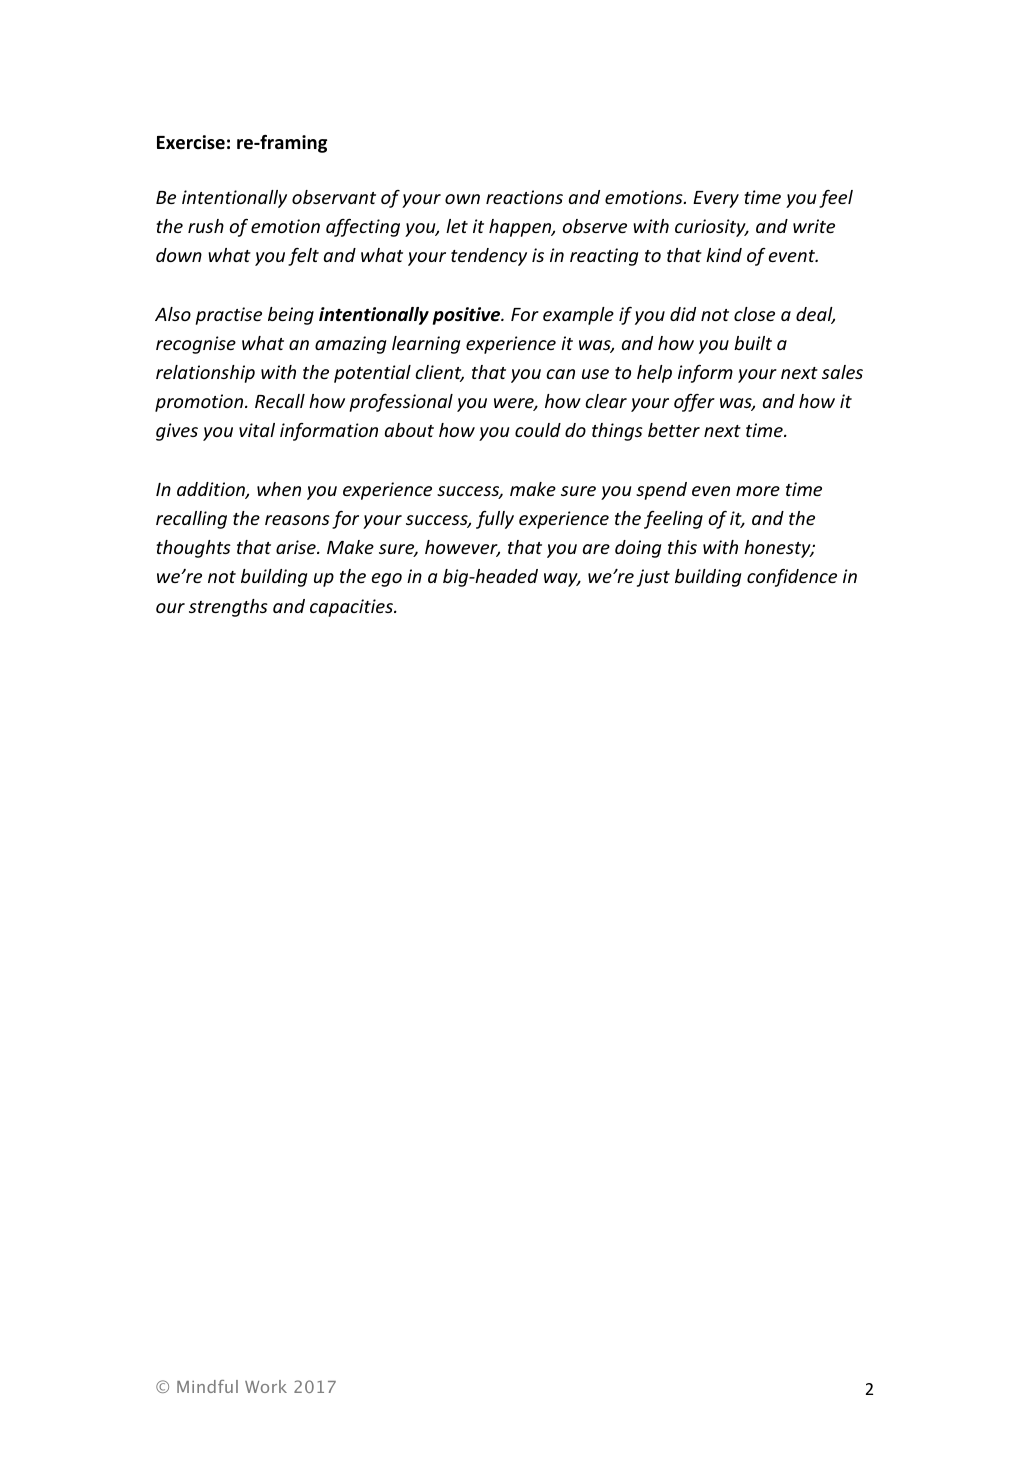  I want to click on Every, so click(716, 199).
